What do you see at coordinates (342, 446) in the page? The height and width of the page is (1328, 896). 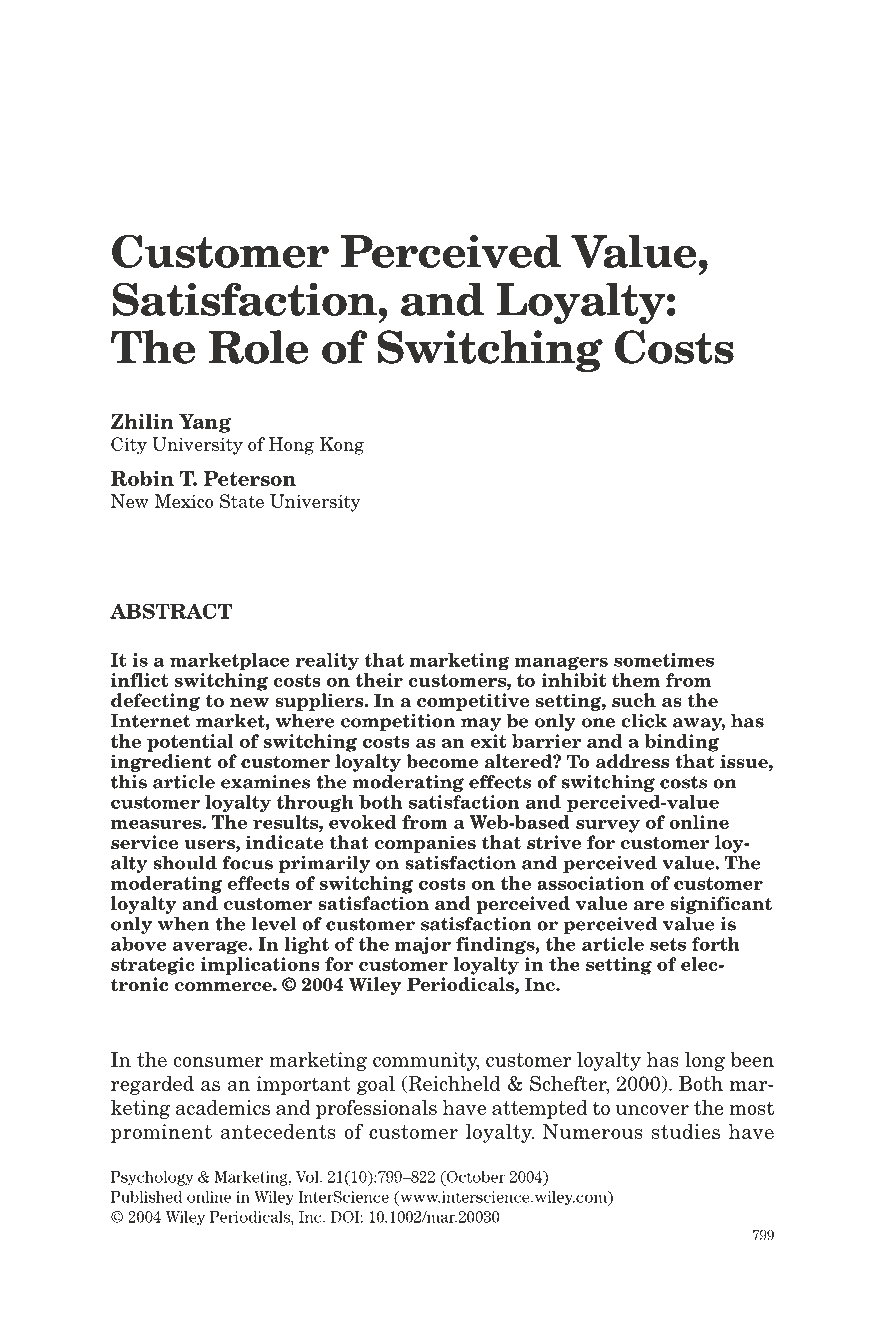 I see `Kong` at bounding box center [342, 446].
